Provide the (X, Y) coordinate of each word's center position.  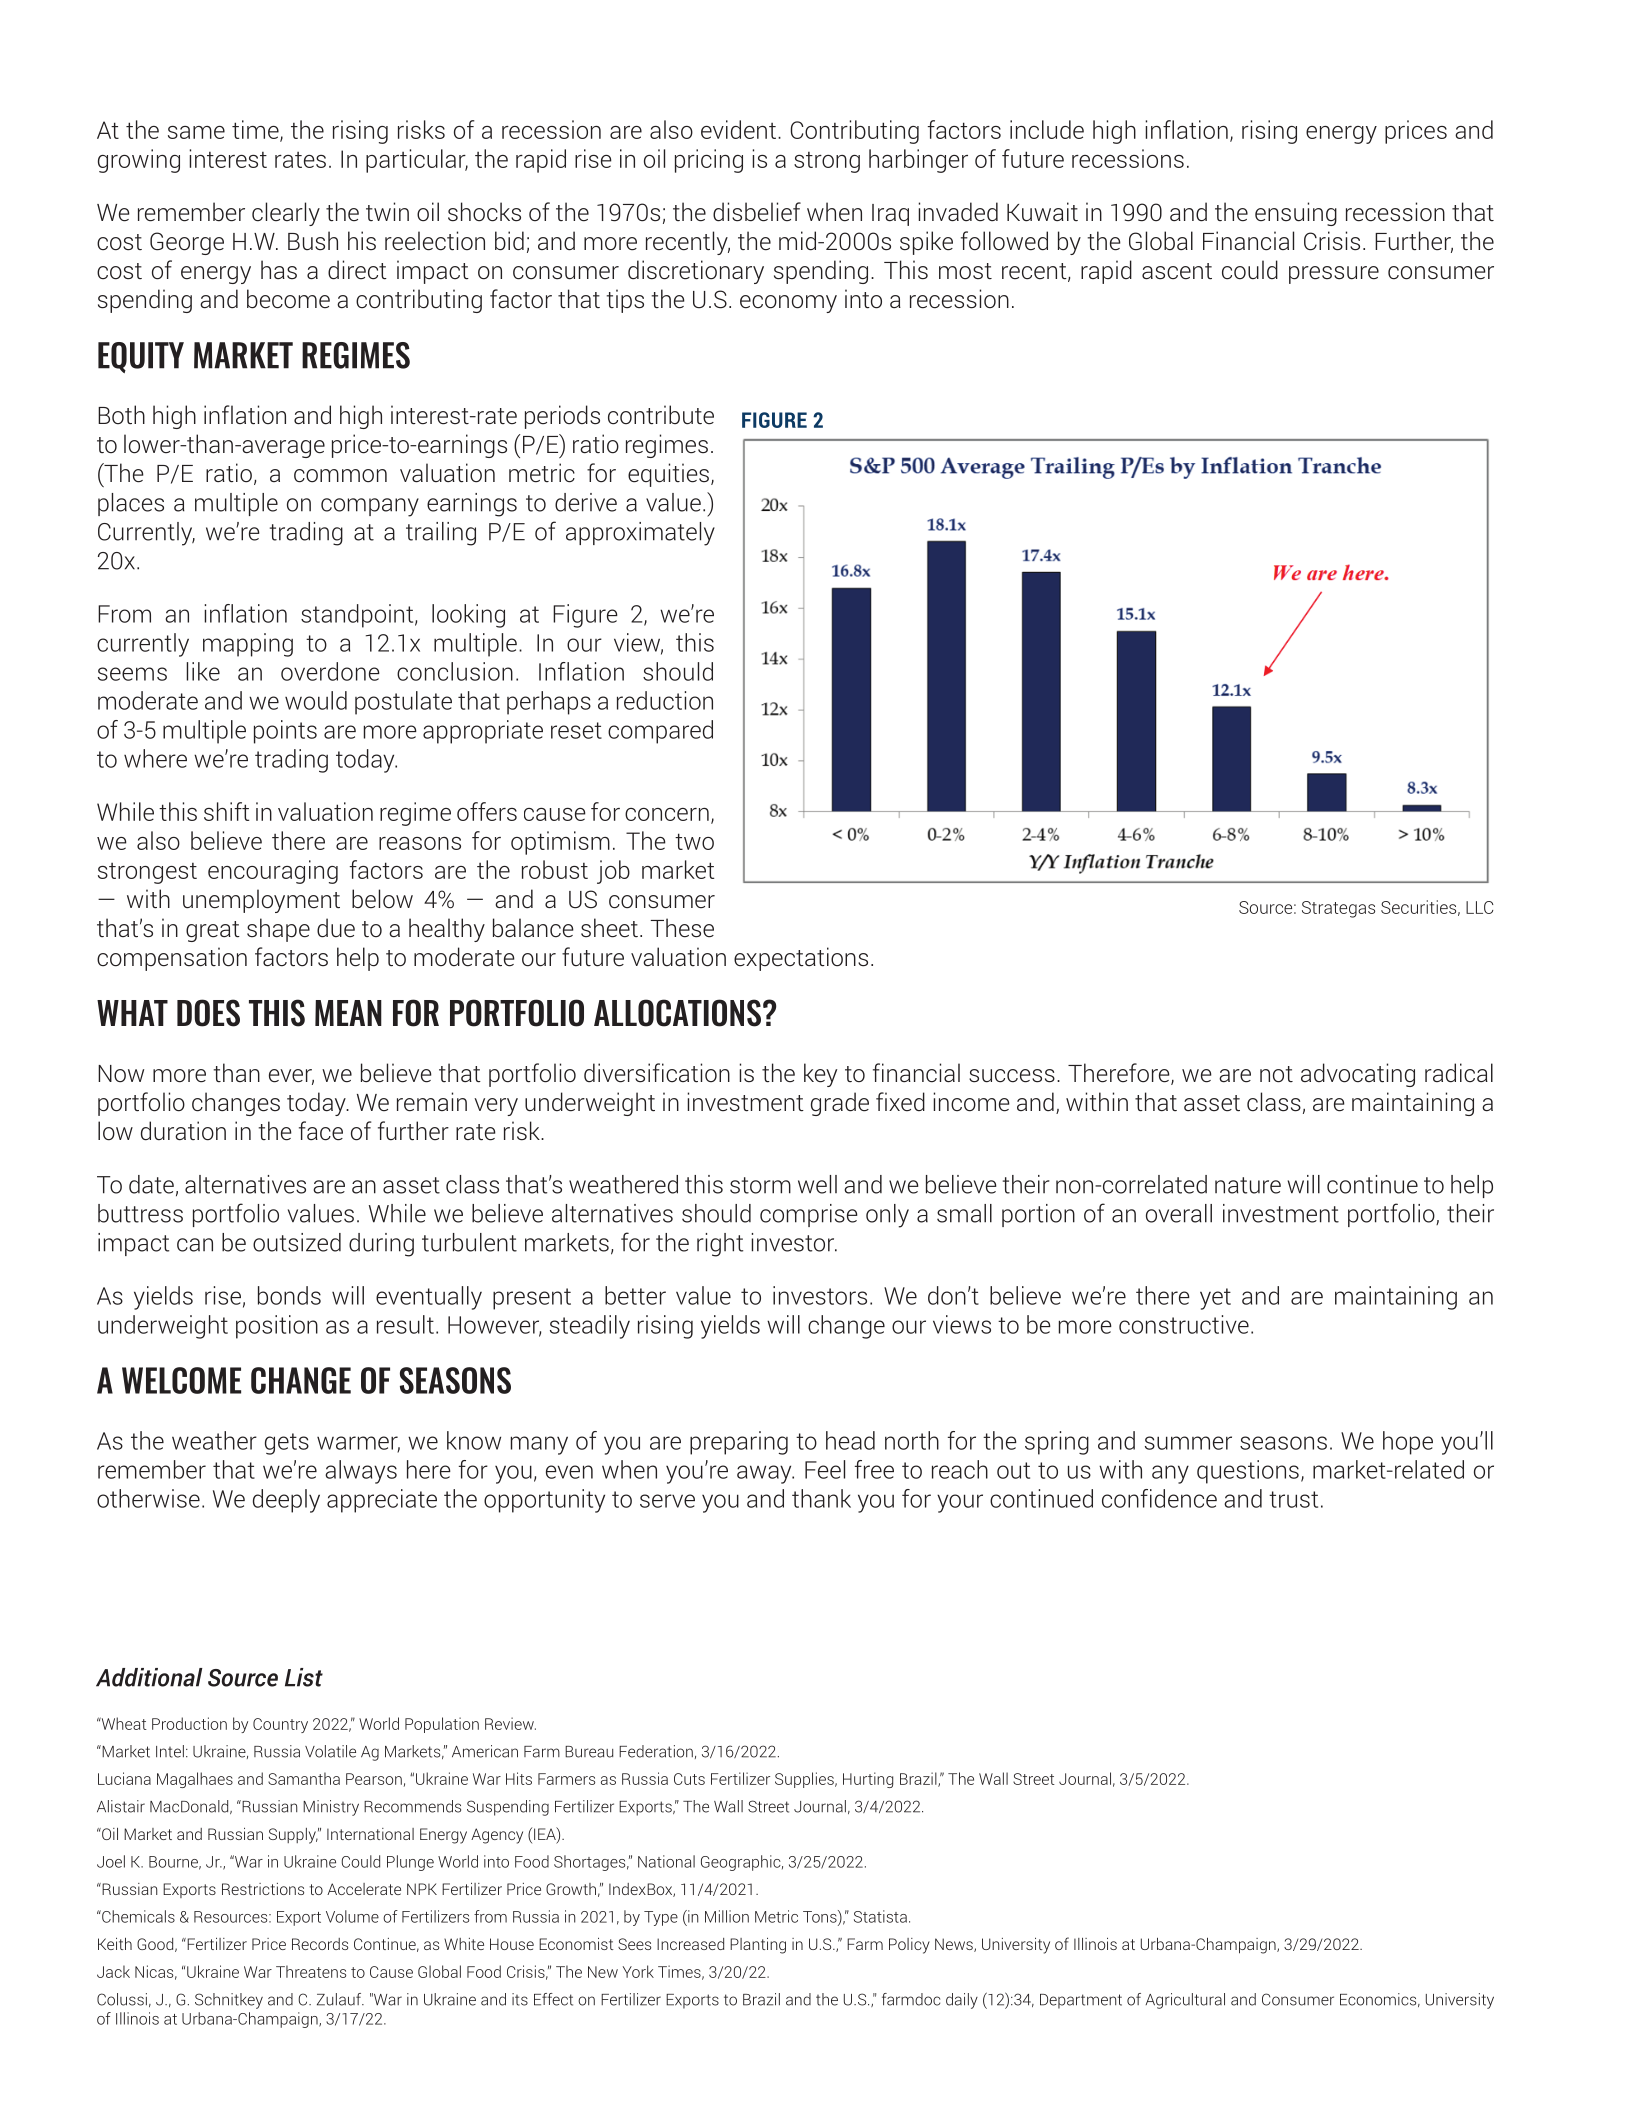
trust (1293, 1499)
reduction (665, 700)
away (765, 1474)
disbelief (757, 212)
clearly (286, 214)
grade (840, 1104)
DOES (208, 1013)
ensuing (1296, 214)
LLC (1480, 907)
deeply (286, 1501)
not (1276, 1074)
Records (320, 1944)
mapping (248, 645)
